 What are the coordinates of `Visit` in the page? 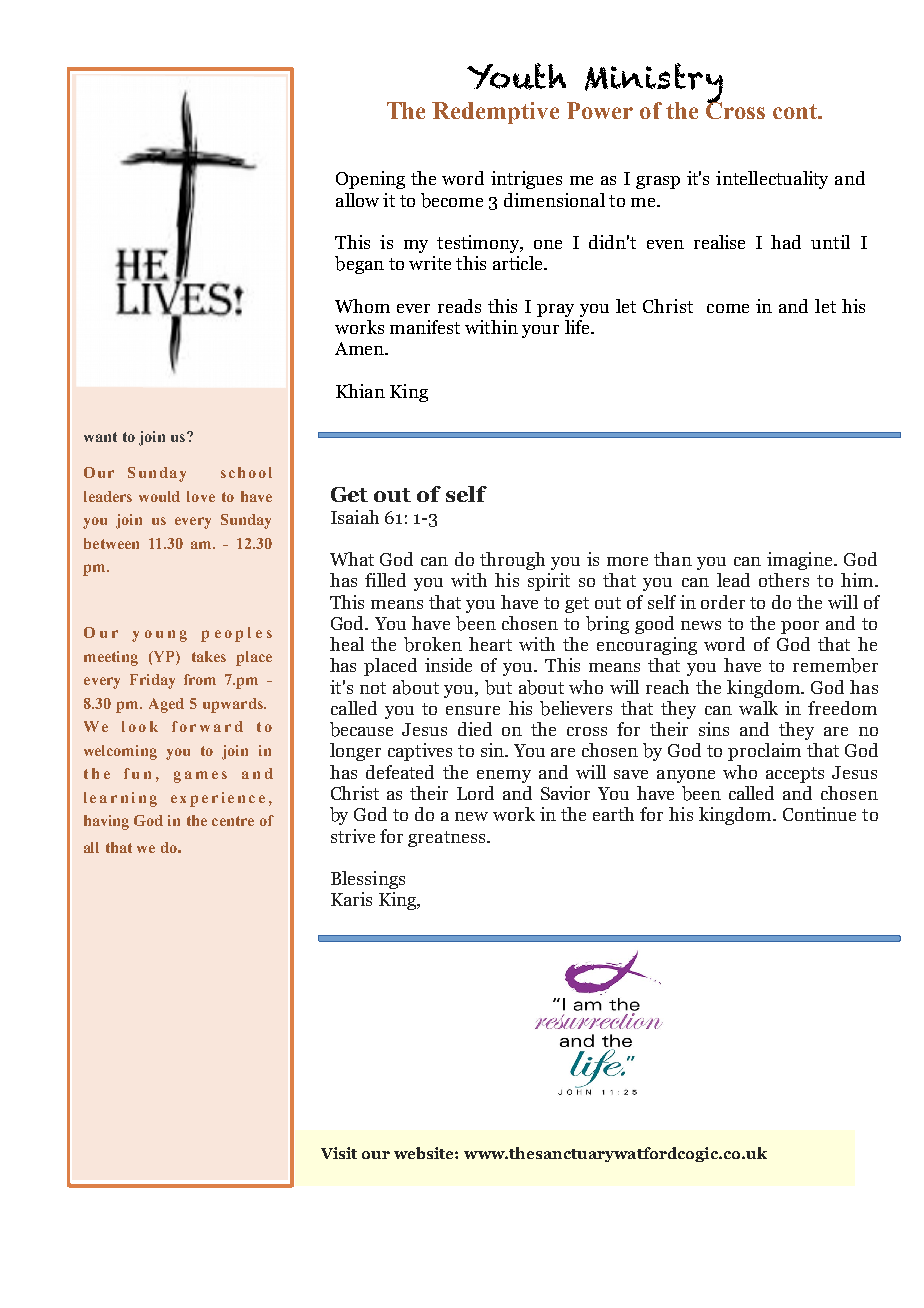 It's located at (339, 1153).
